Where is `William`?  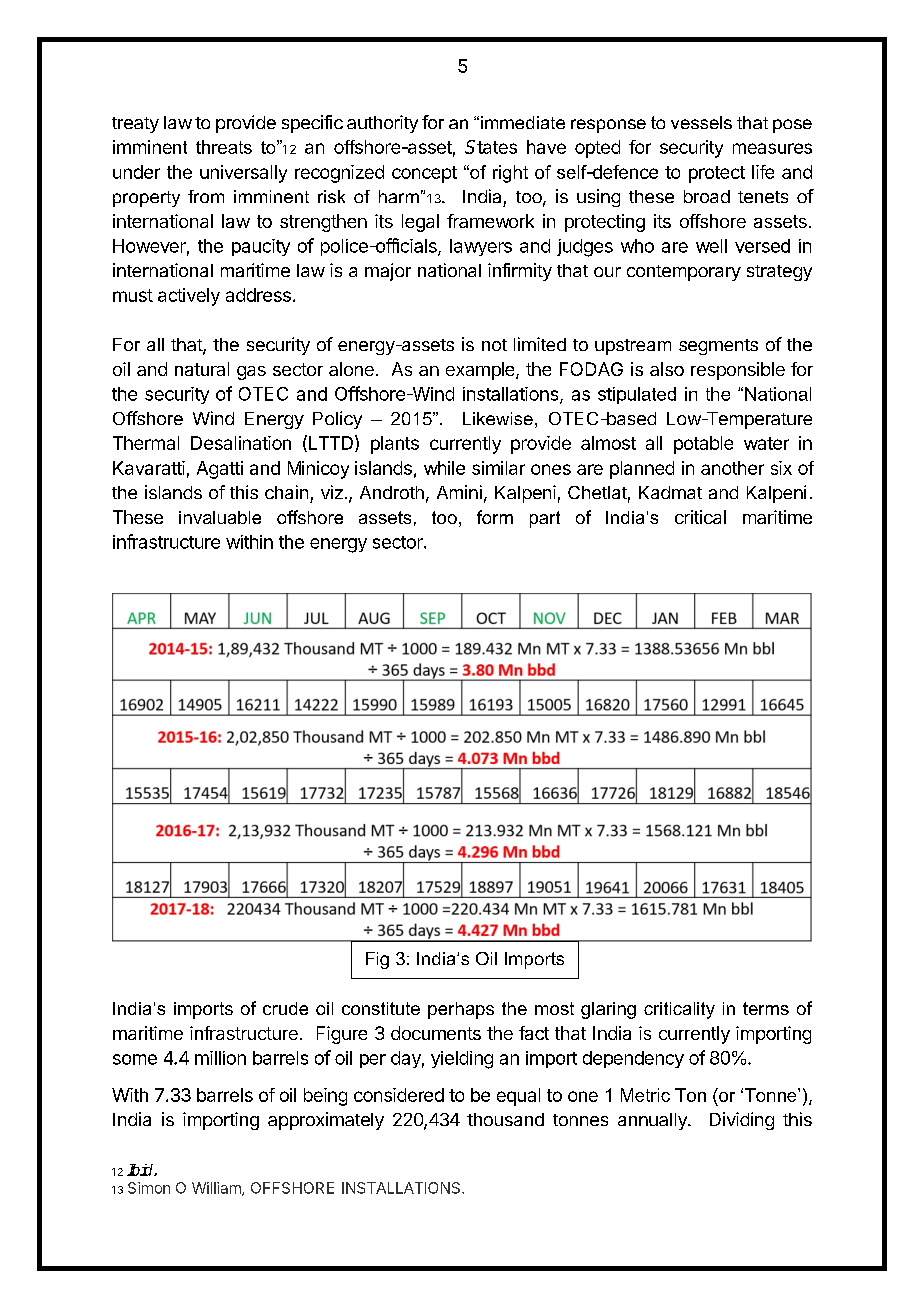
William is located at coordinates (217, 1189).
